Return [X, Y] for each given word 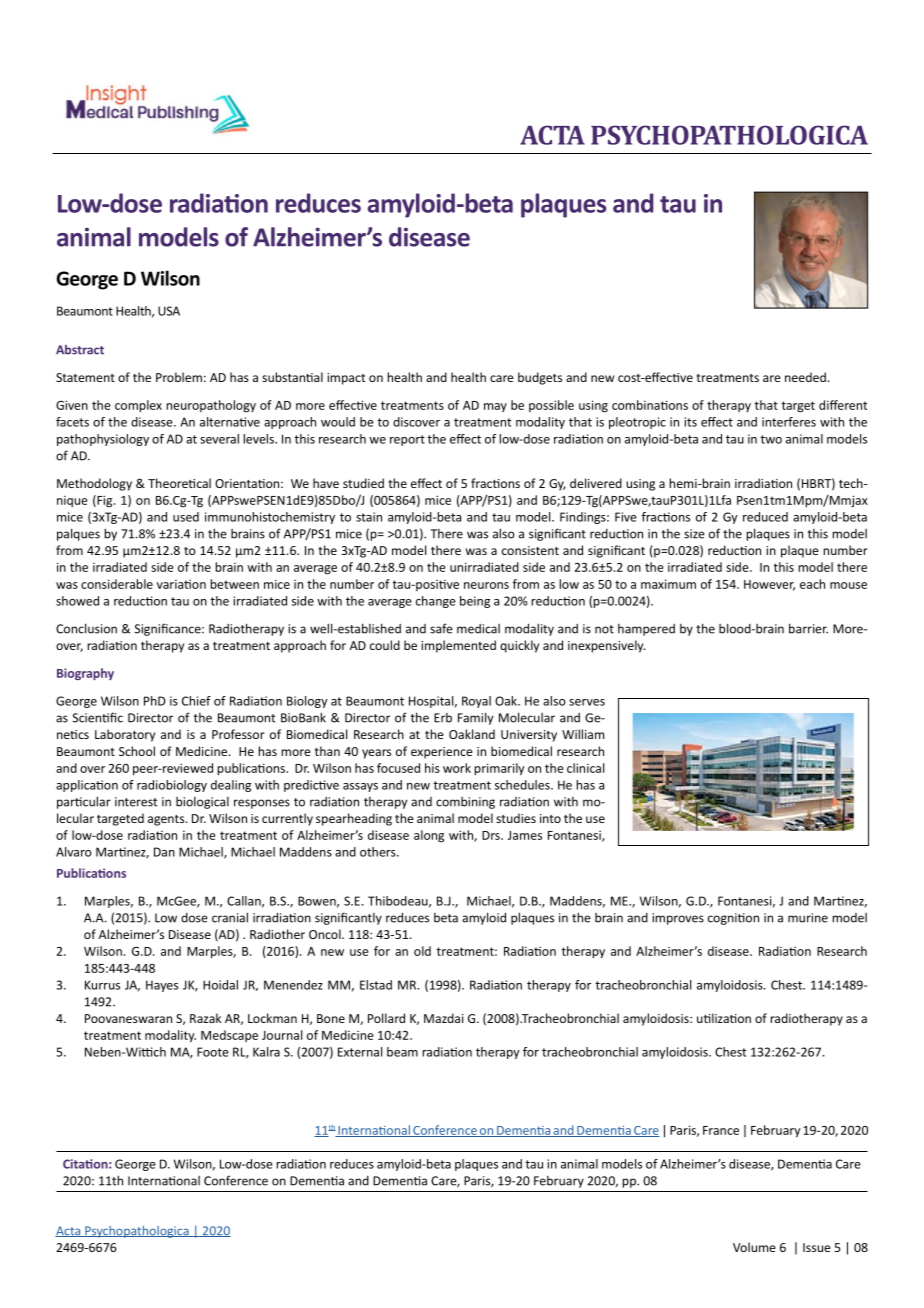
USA [169, 311]
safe [441, 628]
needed [805, 377]
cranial [230, 917]
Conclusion [86, 628]
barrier [808, 628]
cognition [733, 919]
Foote [213, 1052]
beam [402, 1052]
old [422, 951]
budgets [540, 378]
